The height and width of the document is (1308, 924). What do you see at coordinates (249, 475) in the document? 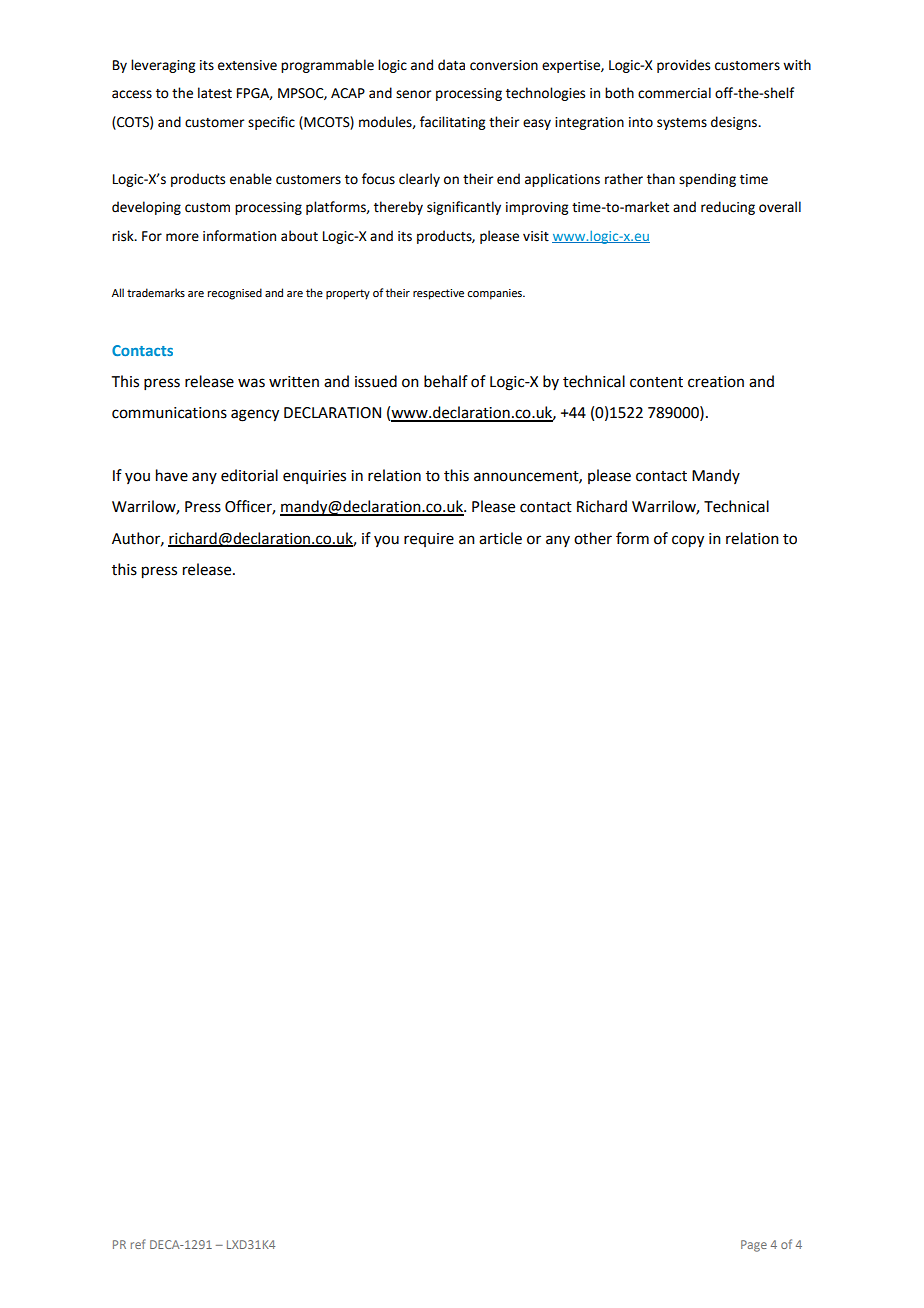
I see `editorial` at bounding box center [249, 475].
